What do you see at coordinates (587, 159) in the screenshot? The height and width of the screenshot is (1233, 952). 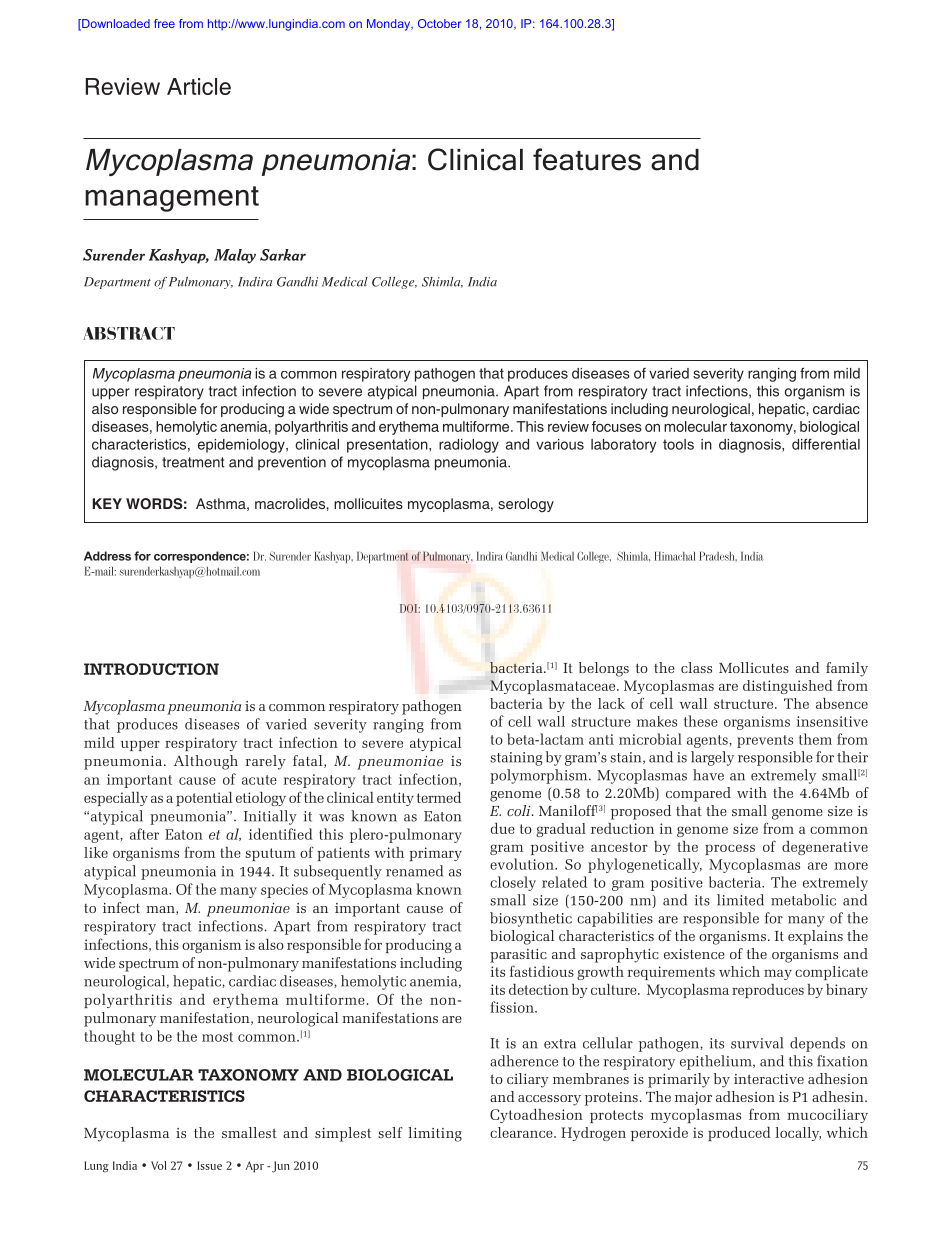 I see `features` at bounding box center [587, 159].
